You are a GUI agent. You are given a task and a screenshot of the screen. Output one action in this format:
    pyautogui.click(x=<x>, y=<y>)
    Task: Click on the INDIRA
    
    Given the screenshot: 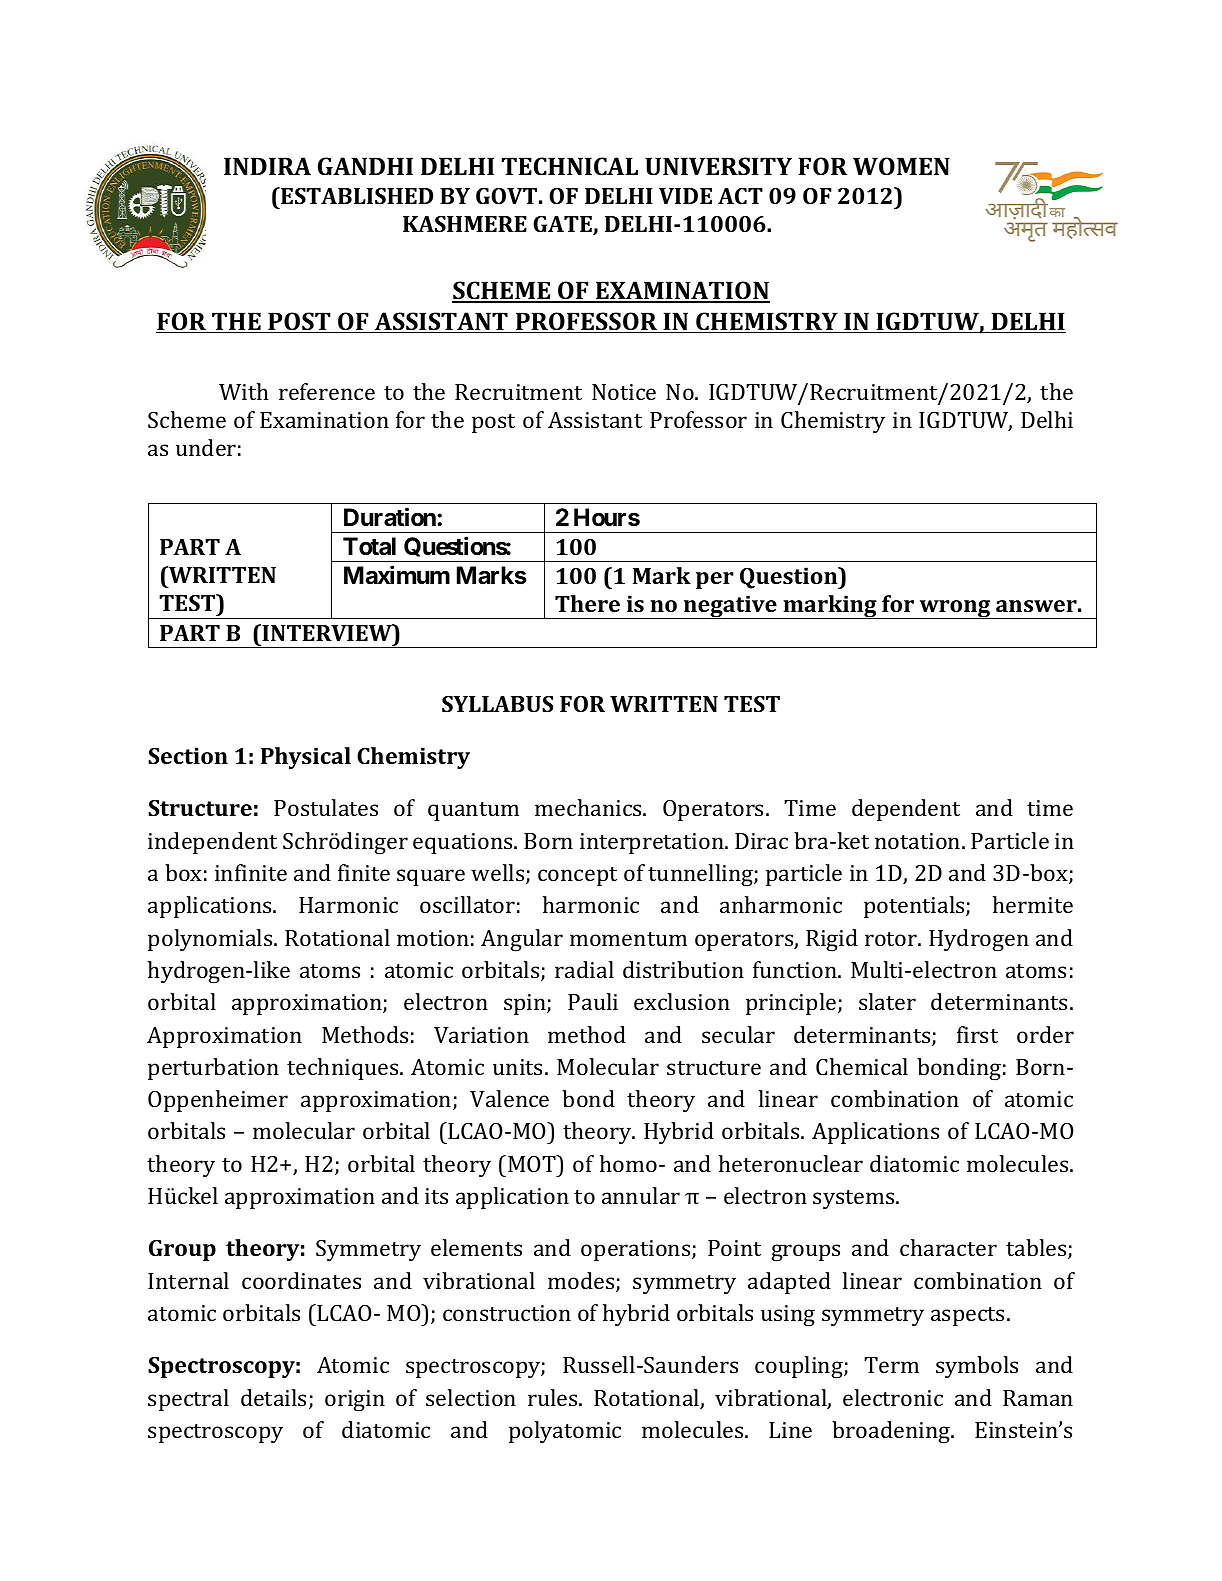 What is the action you would take?
    pyautogui.click(x=267, y=166)
